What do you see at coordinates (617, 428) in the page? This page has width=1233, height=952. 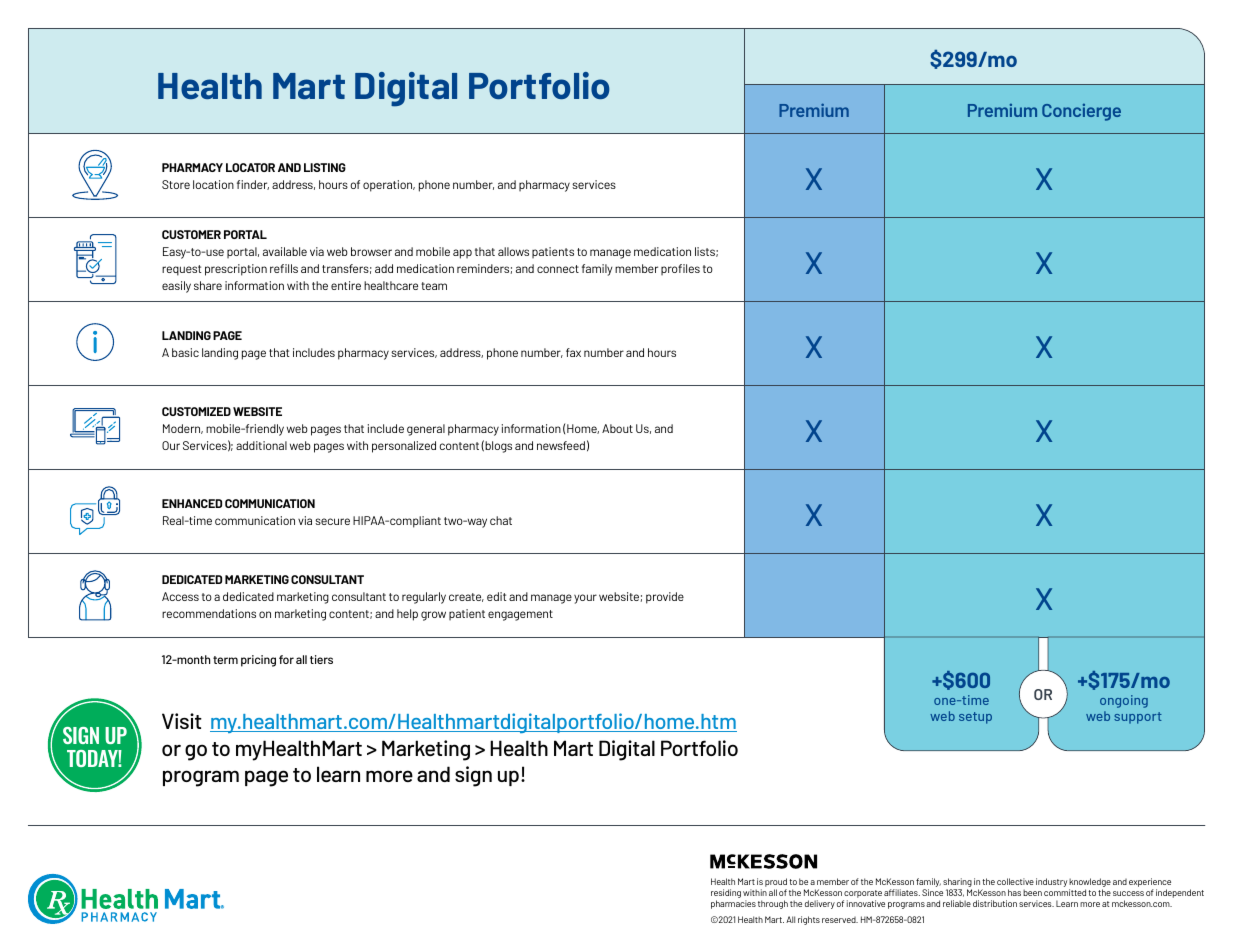 I see `About` at bounding box center [617, 428].
